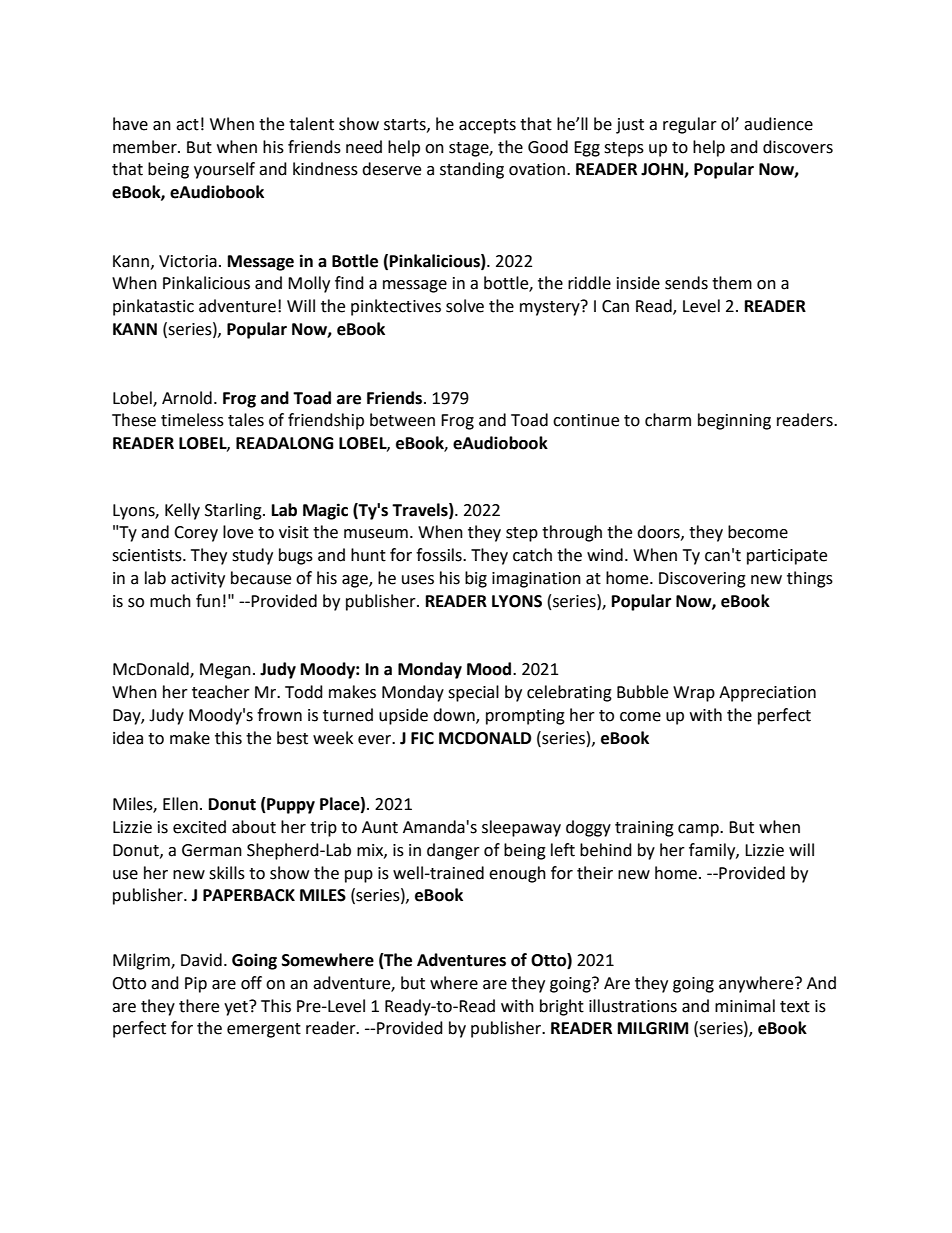 The height and width of the screenshot is (1233, 952). I want to click on there, so click(199, 1006).
